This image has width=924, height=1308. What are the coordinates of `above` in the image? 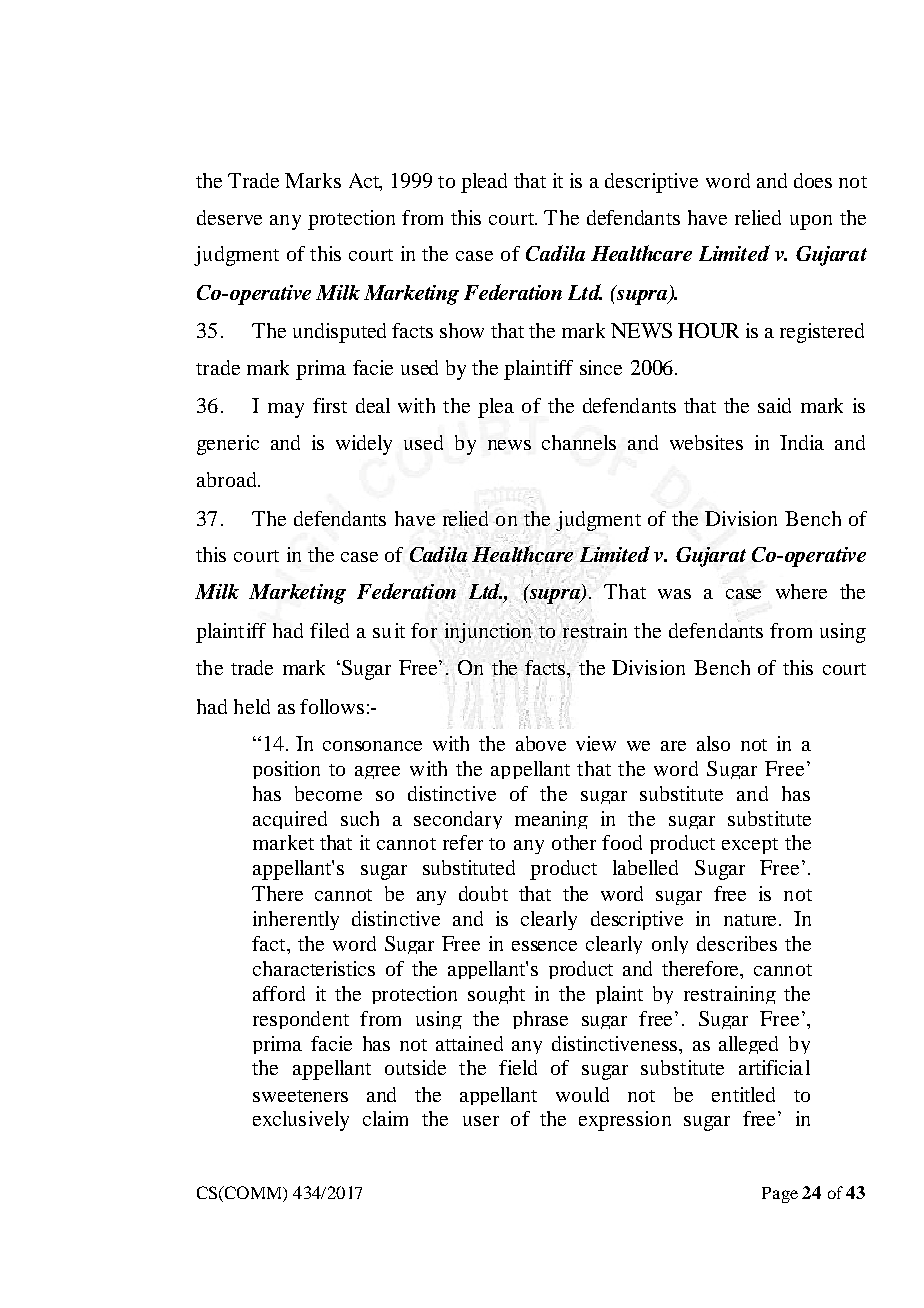 It's located at (541, 743).
